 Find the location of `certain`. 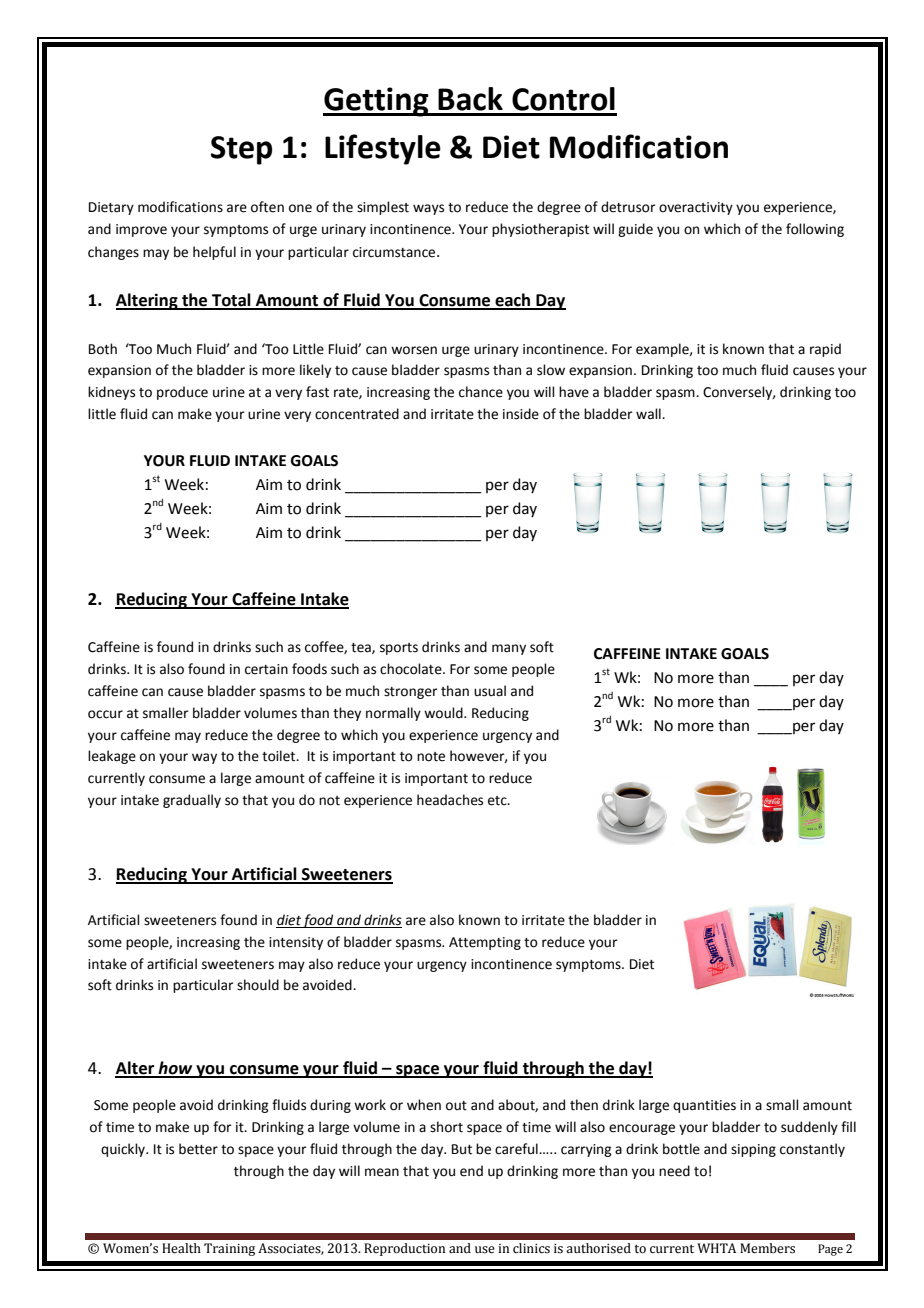

certain is located at coordinates (266, 669).
